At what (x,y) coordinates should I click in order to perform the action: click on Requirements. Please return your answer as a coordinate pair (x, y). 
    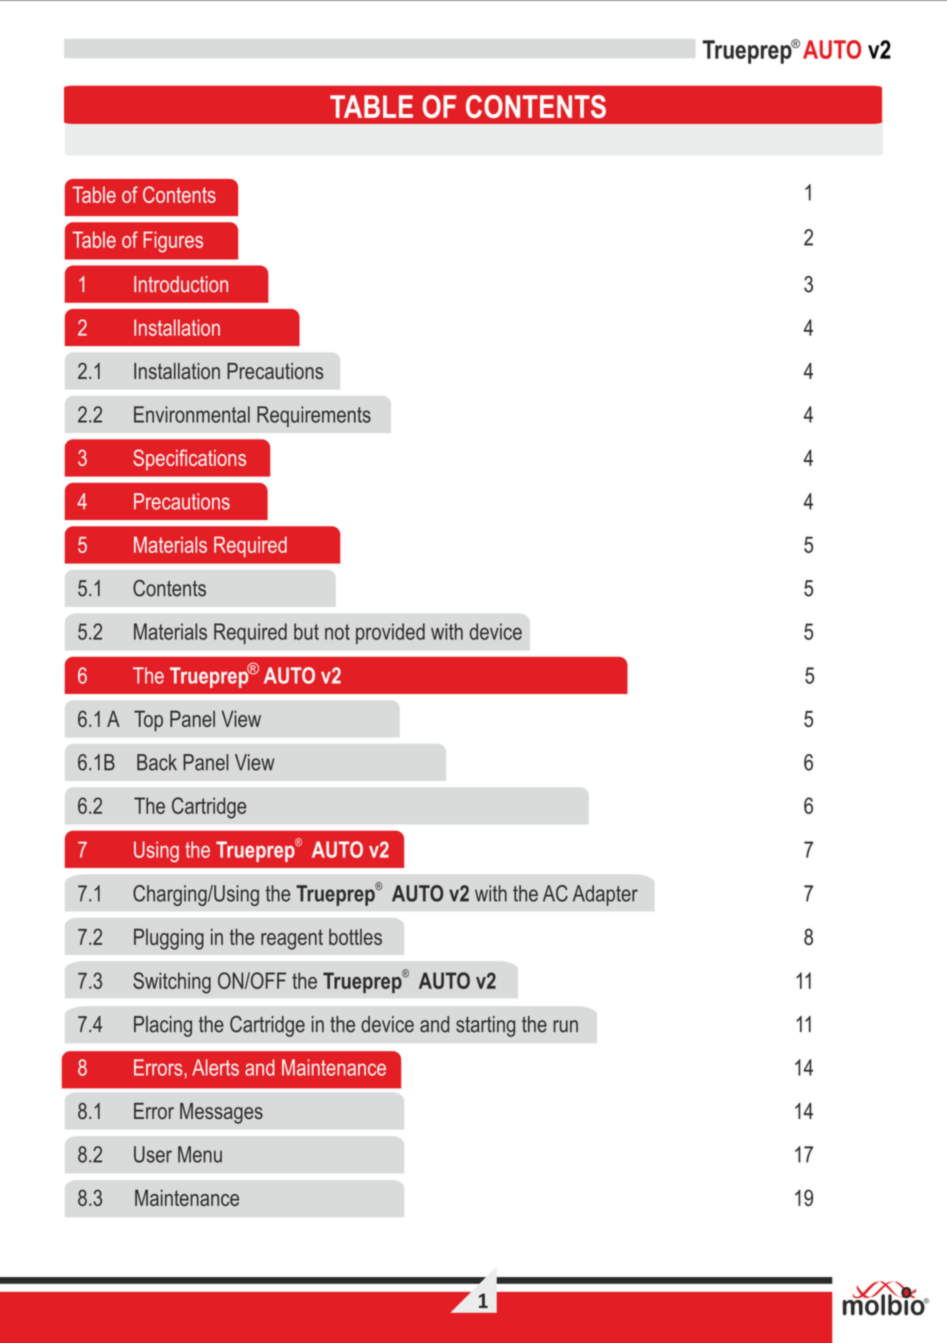
    Looking at the image, I should click on (314, 416).
